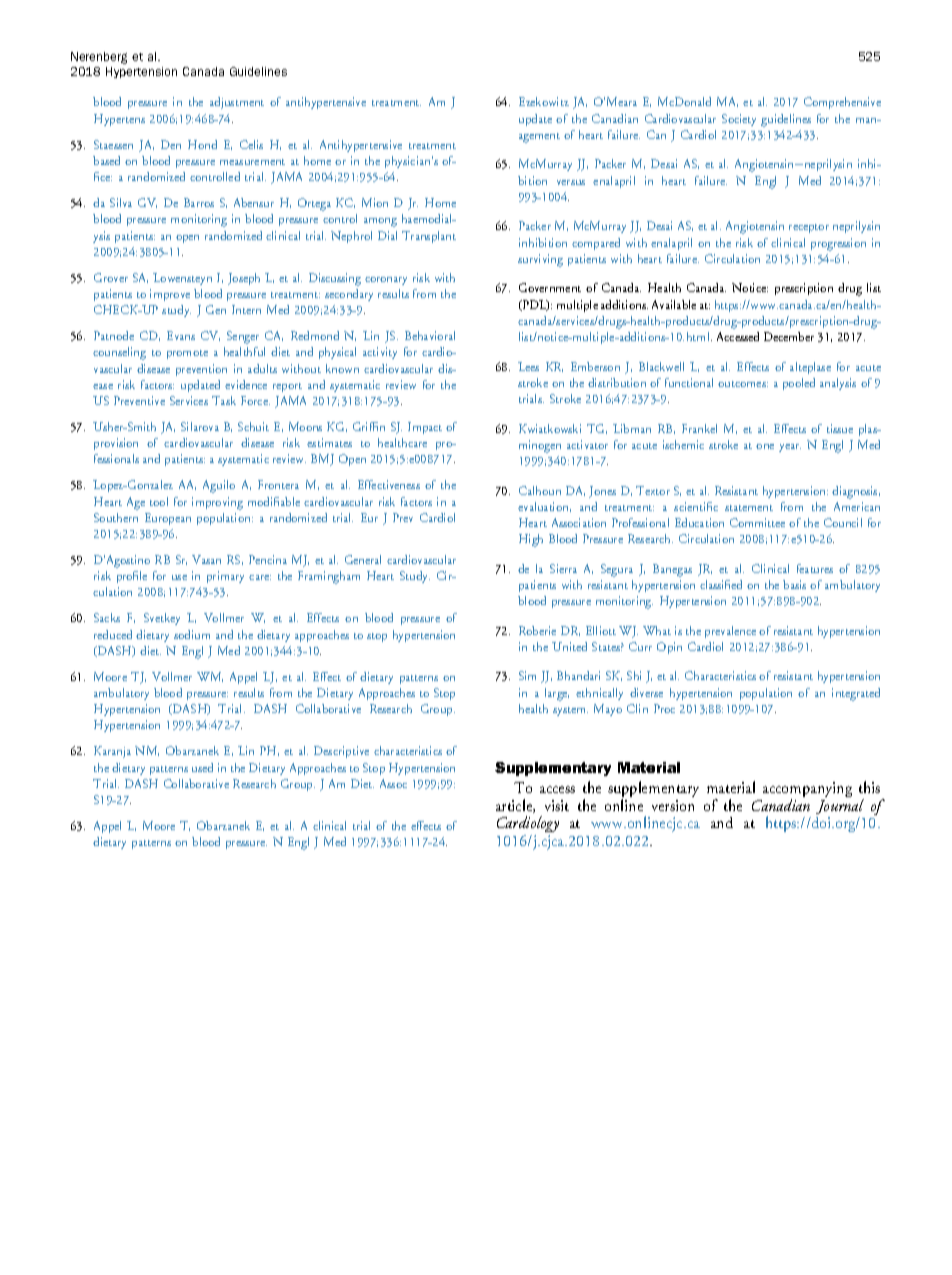  Describe the element at coordinates (225, 577) in the image. I see `primary` at that location.
